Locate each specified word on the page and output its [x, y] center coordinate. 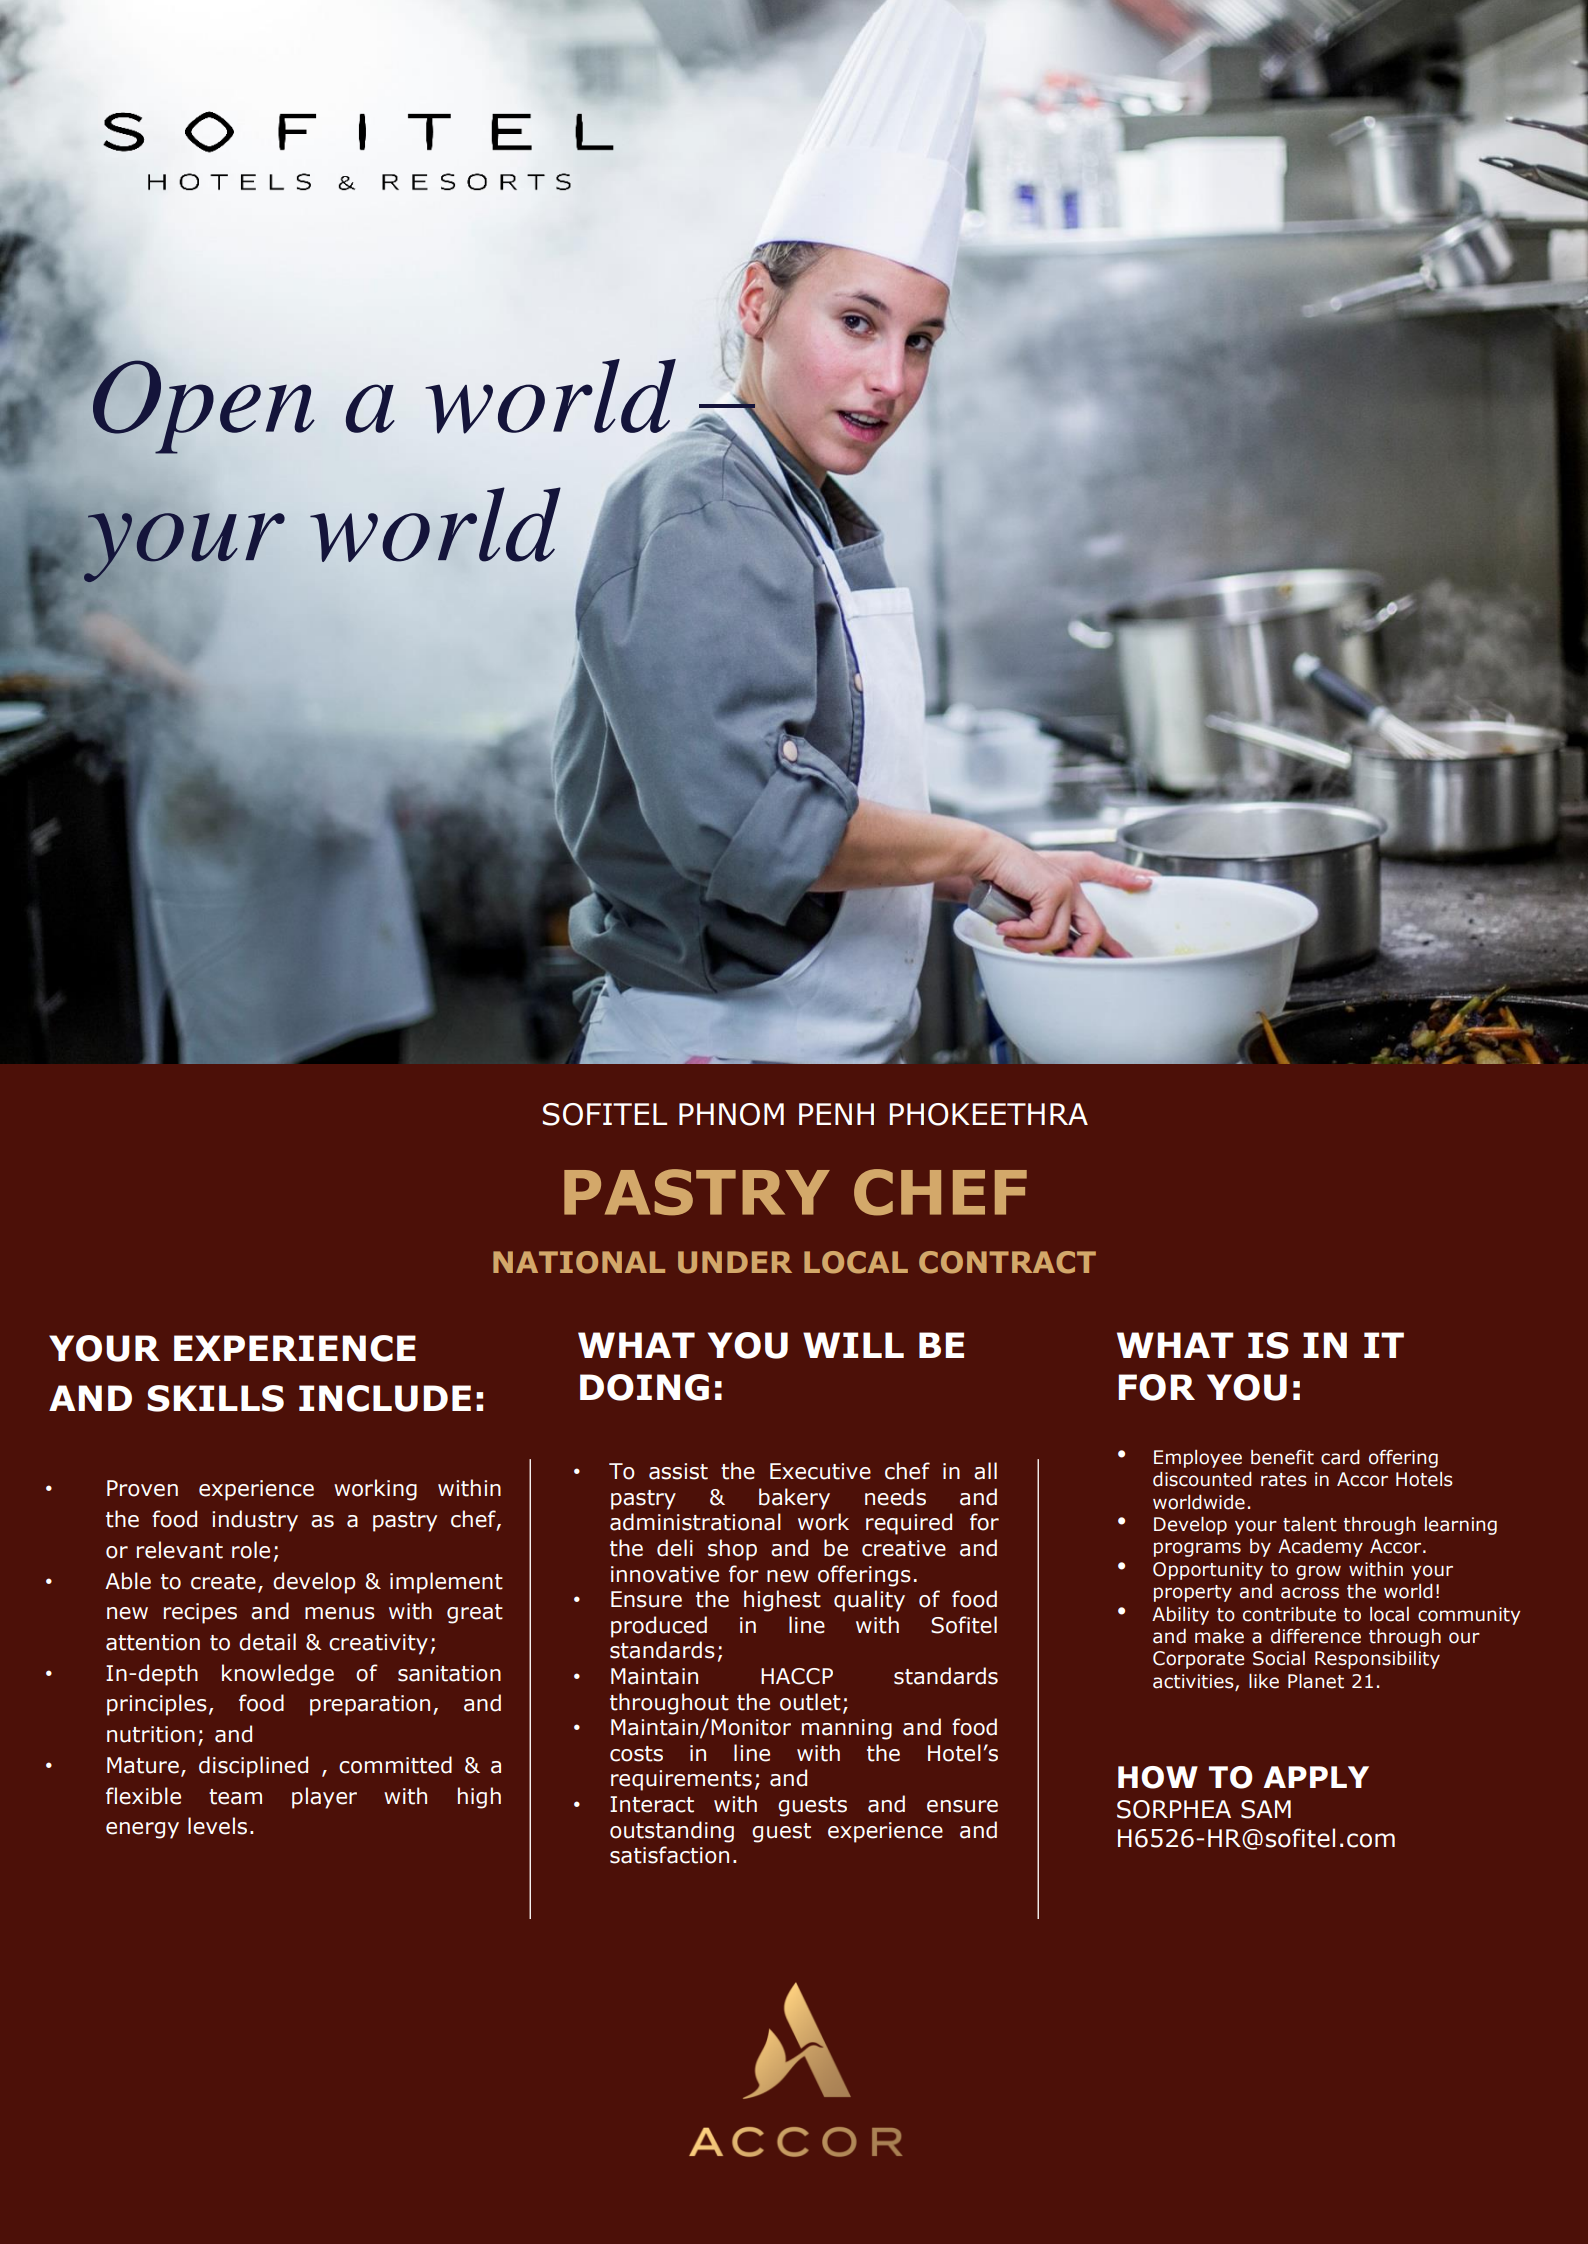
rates [1284, 1480]
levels [217, 1826]
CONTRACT [1007, 1262]
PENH [836, 1114]
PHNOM [731, 1114]
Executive [820, 1471]
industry [255, 1521]
